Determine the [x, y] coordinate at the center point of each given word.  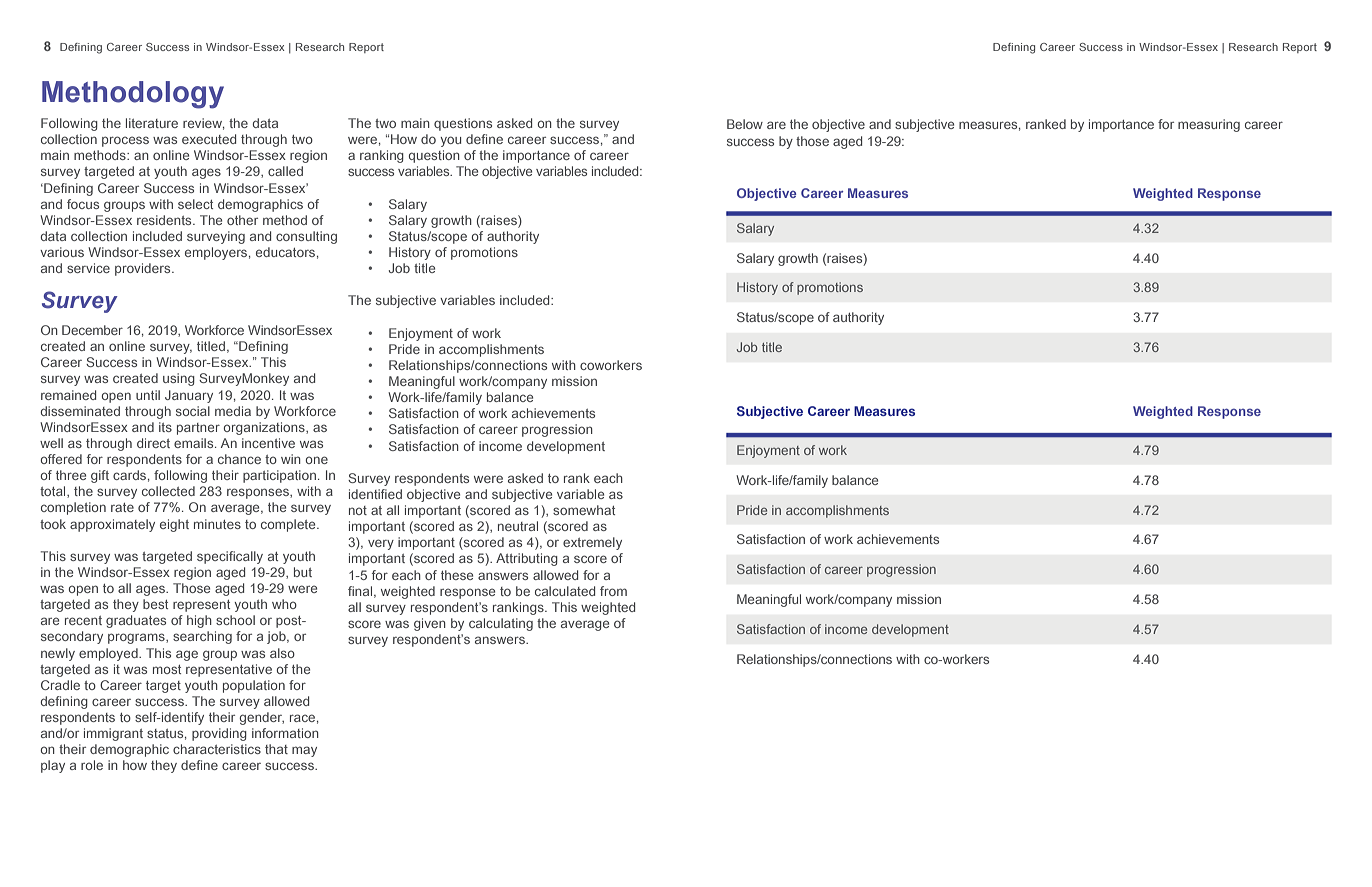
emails [195, 443]
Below [745, 124]
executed [209, 139]
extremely [592, 543]
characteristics [217, 749]
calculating [501, 624]
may [304, 751]
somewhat [584, 510]
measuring [1209, 125]
